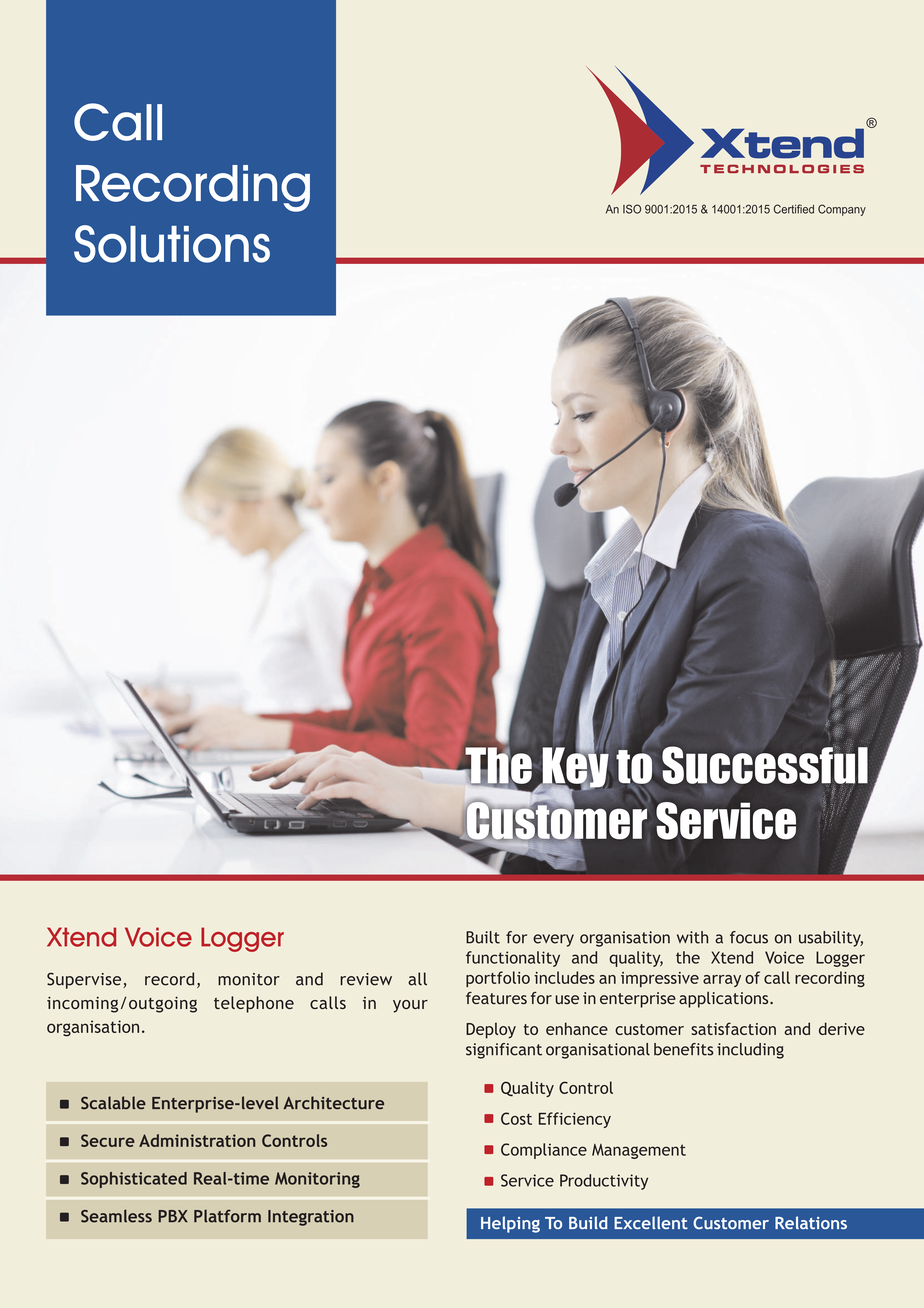 Image resolution: width=924 pixels, height=1308 pixels. I want to click on ISO, so click(632, 209).
